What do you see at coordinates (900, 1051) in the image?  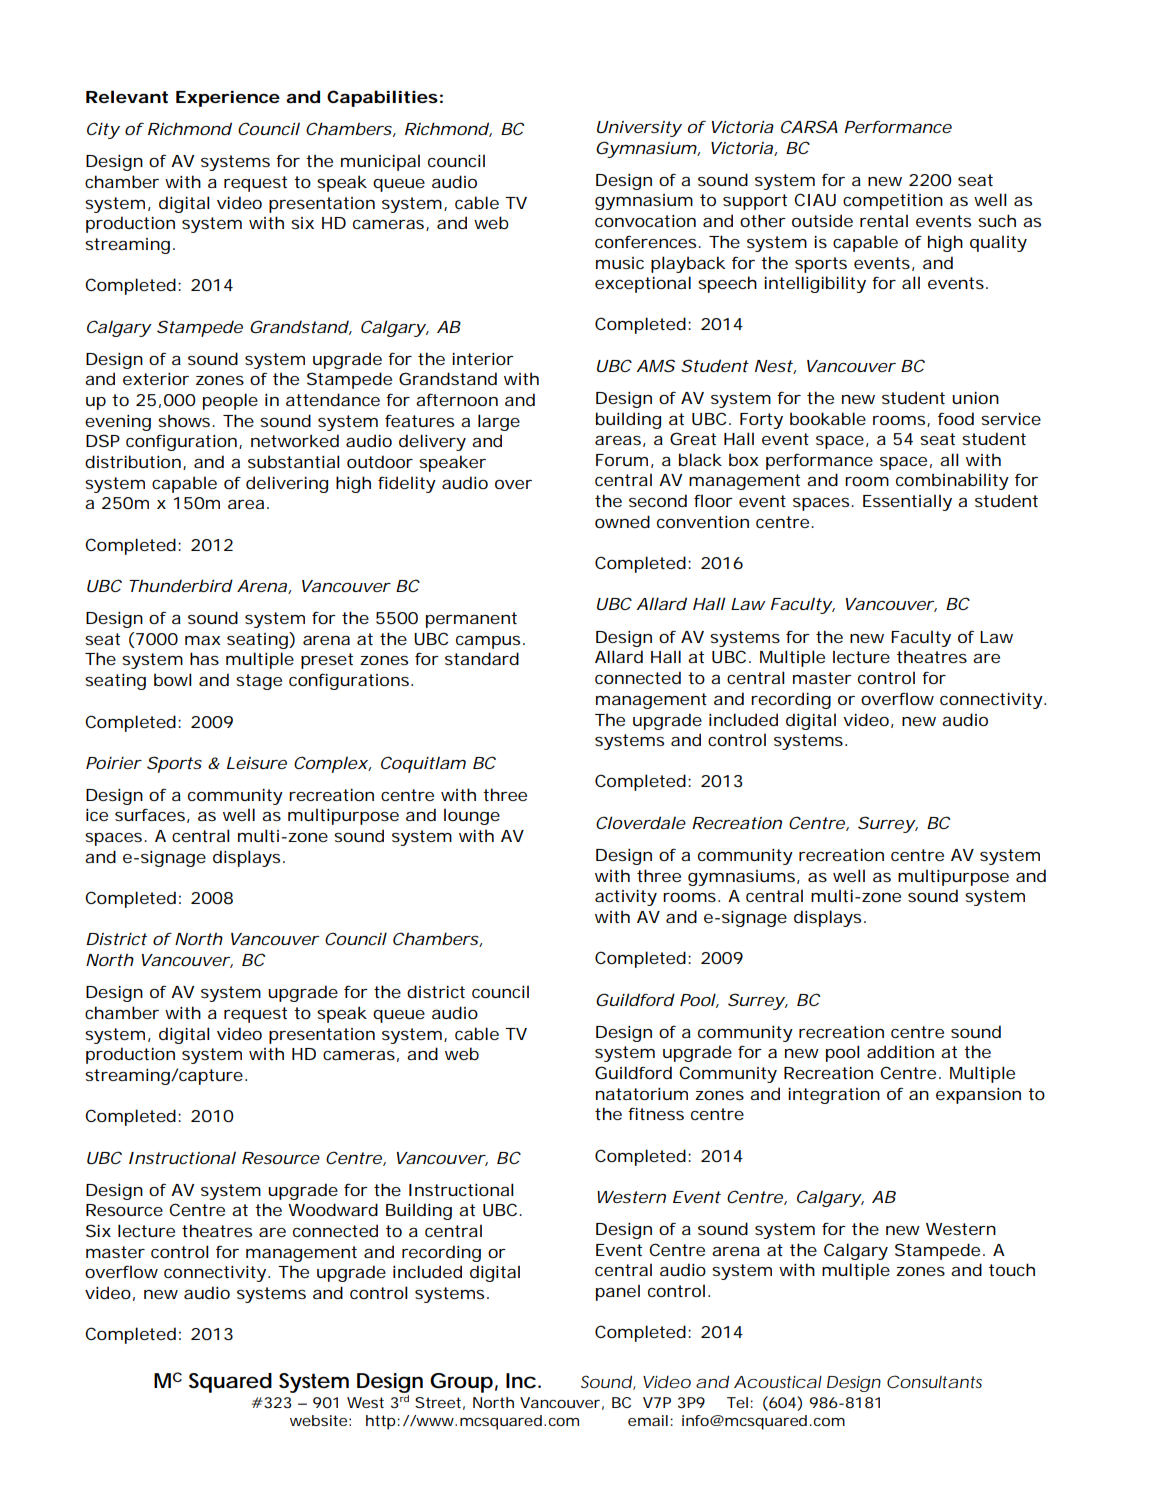 I see `addition` at bounding box center [900, 1051].
